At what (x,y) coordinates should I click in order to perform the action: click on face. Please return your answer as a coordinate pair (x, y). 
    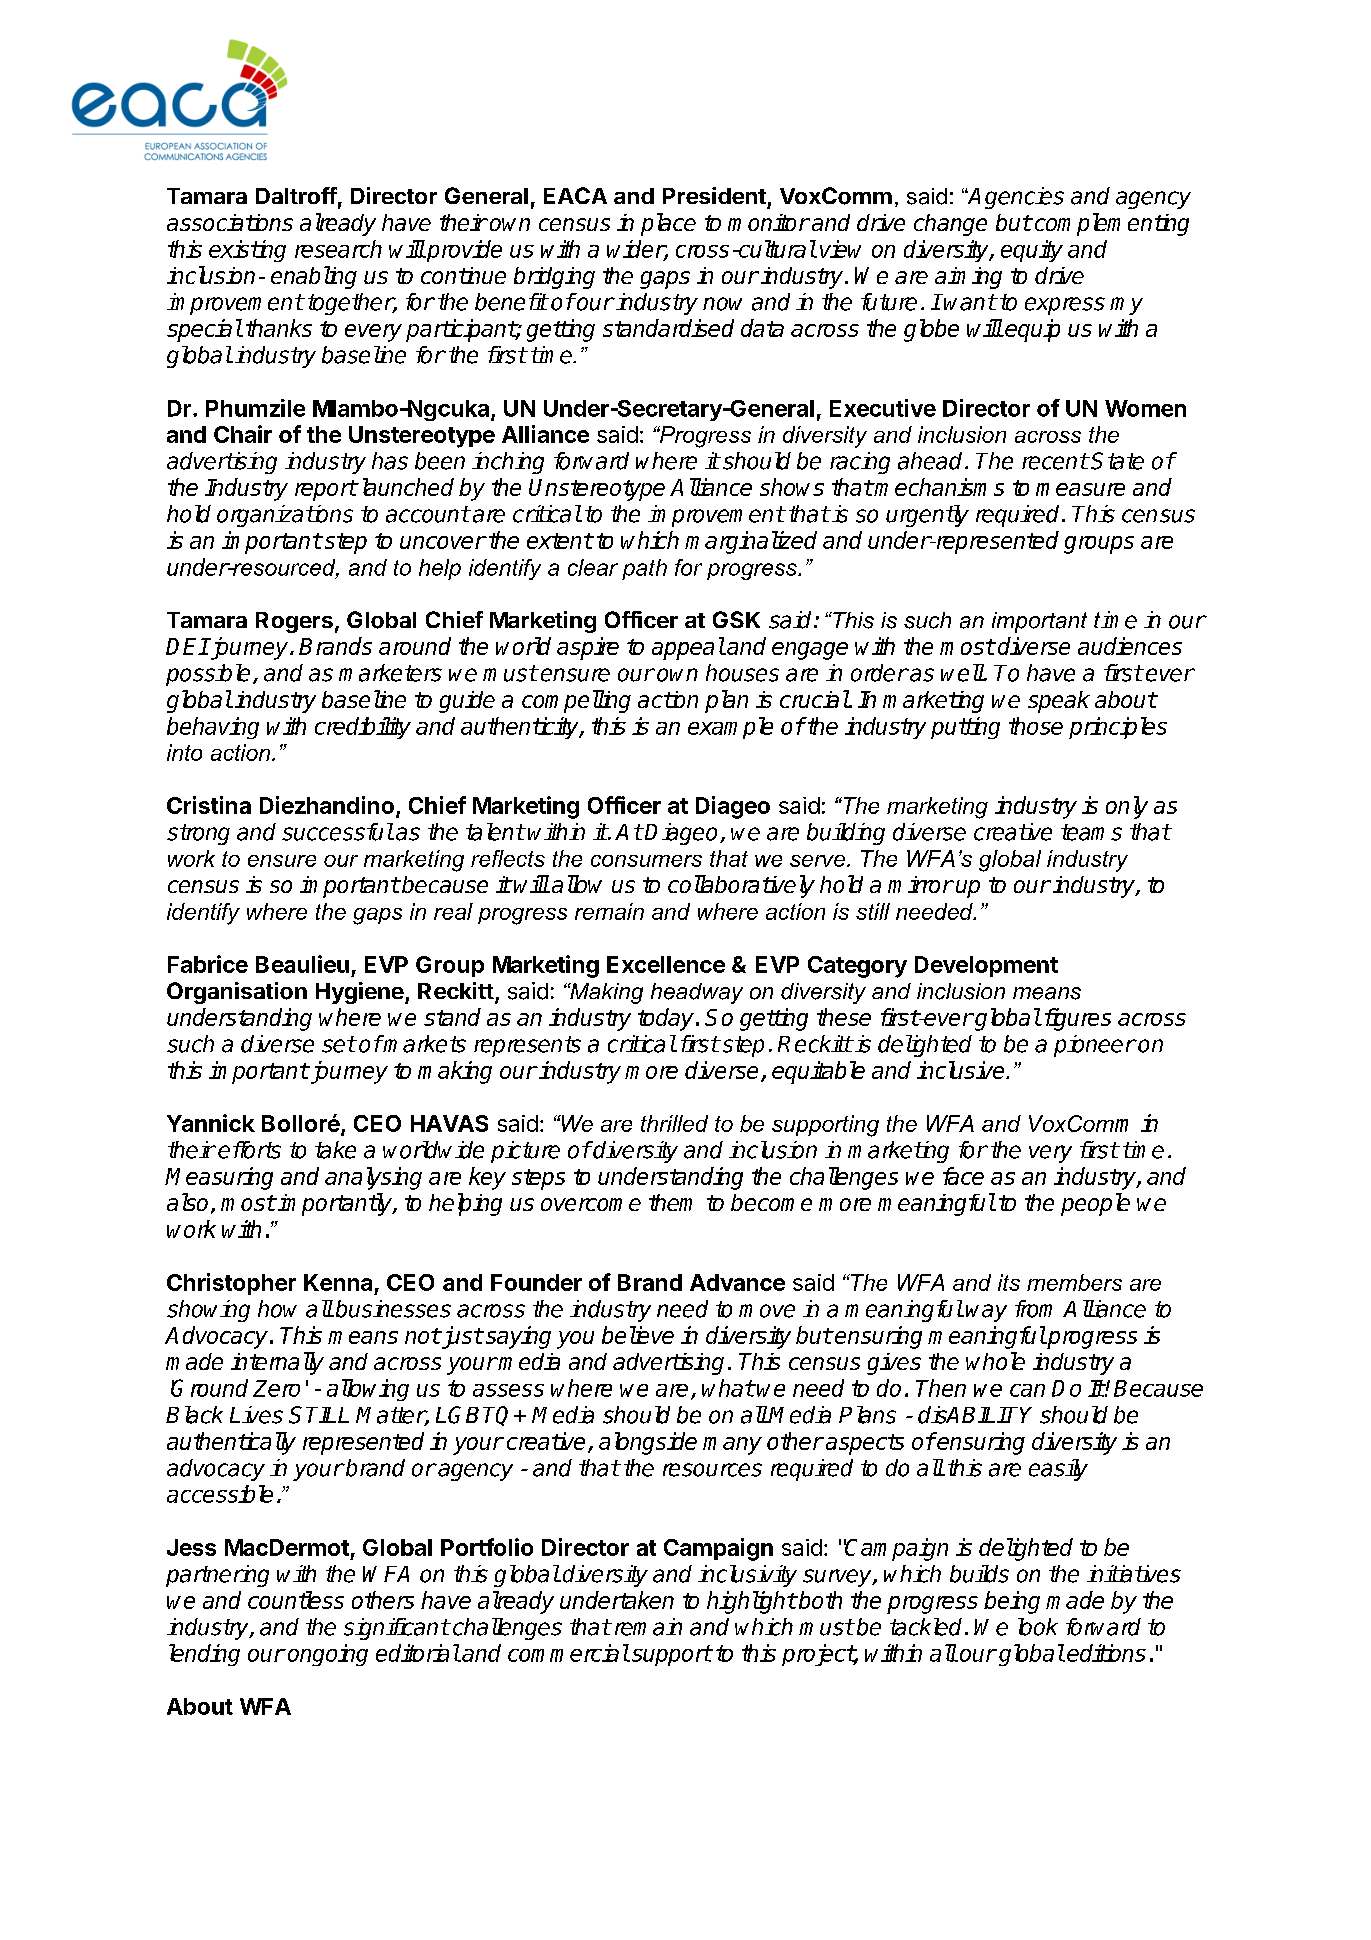
    Looking at the image, I should click on (963, 1176).
